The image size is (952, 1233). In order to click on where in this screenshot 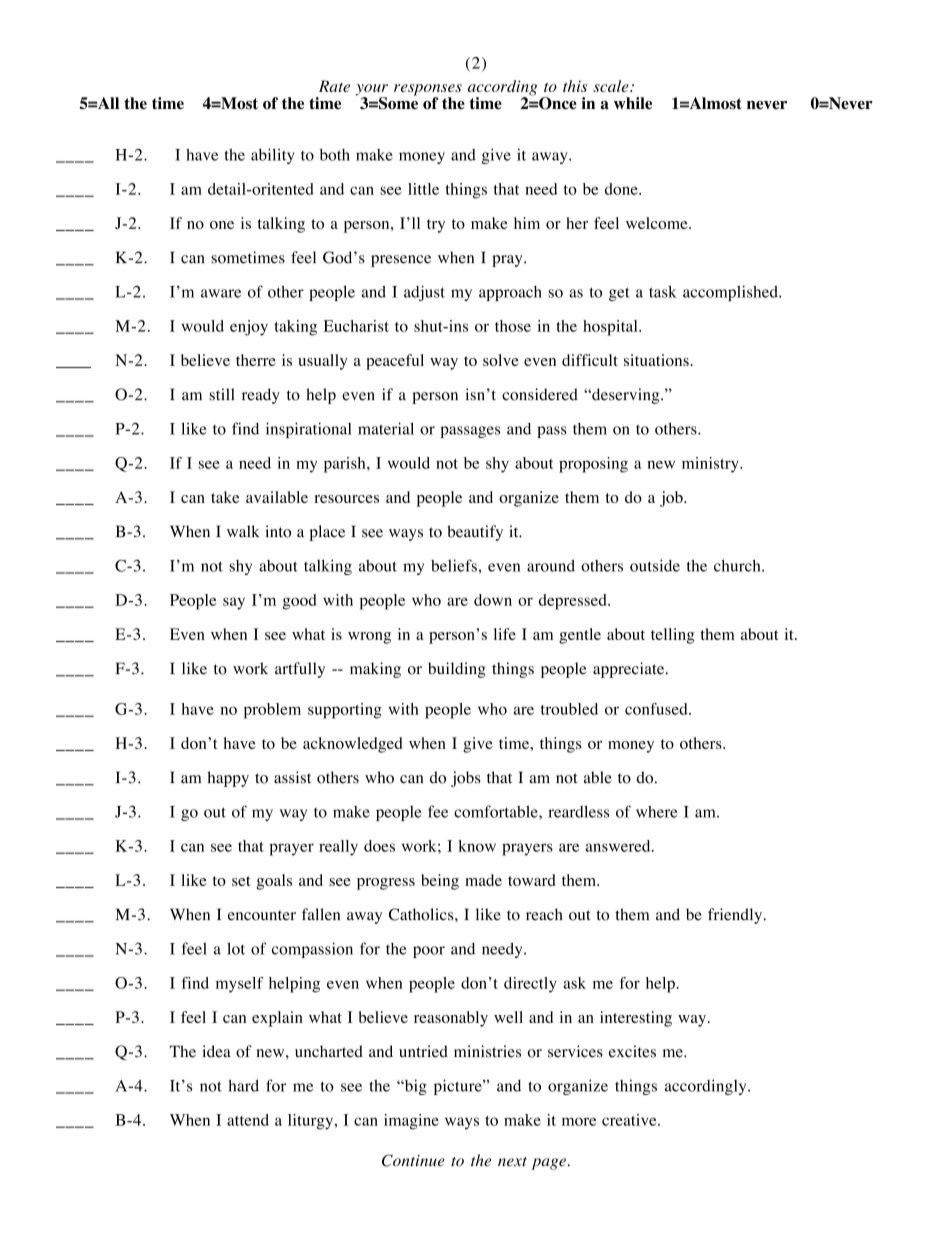, I will do `click(656, 812)`.
